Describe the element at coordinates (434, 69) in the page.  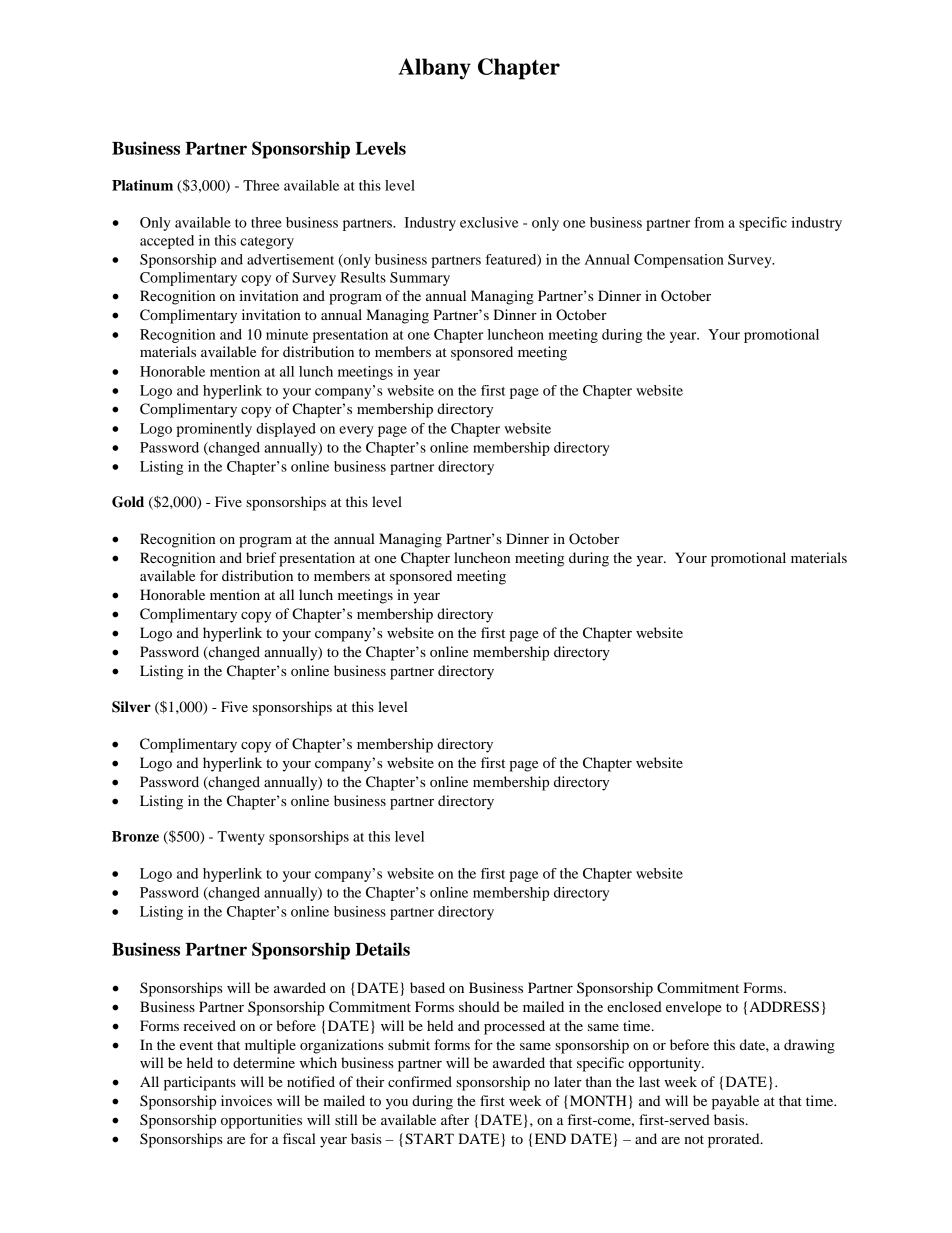
I see `Albany` at that location.
